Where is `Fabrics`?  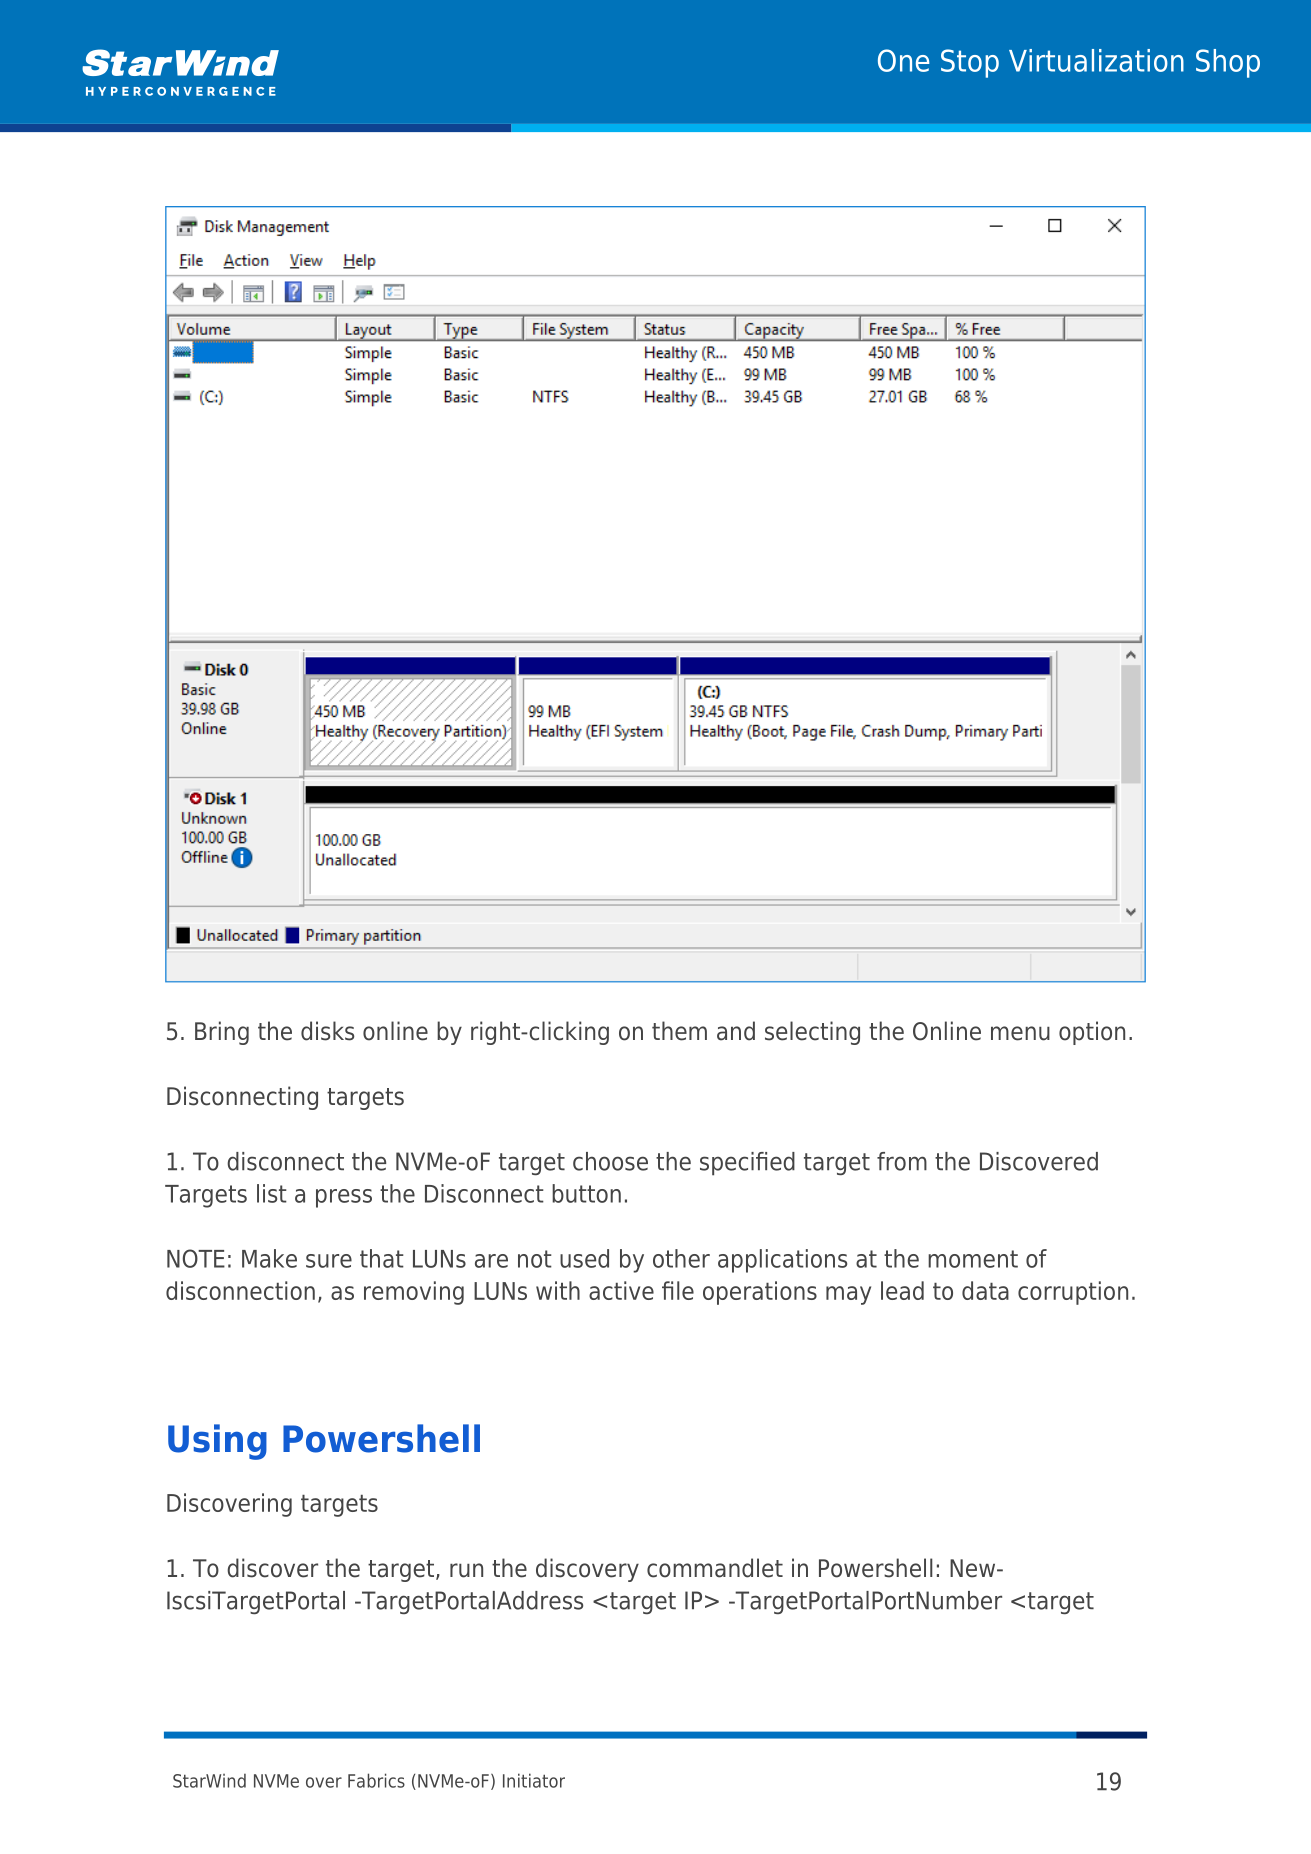
Fabrics is located at coordinates (376, 1780).
